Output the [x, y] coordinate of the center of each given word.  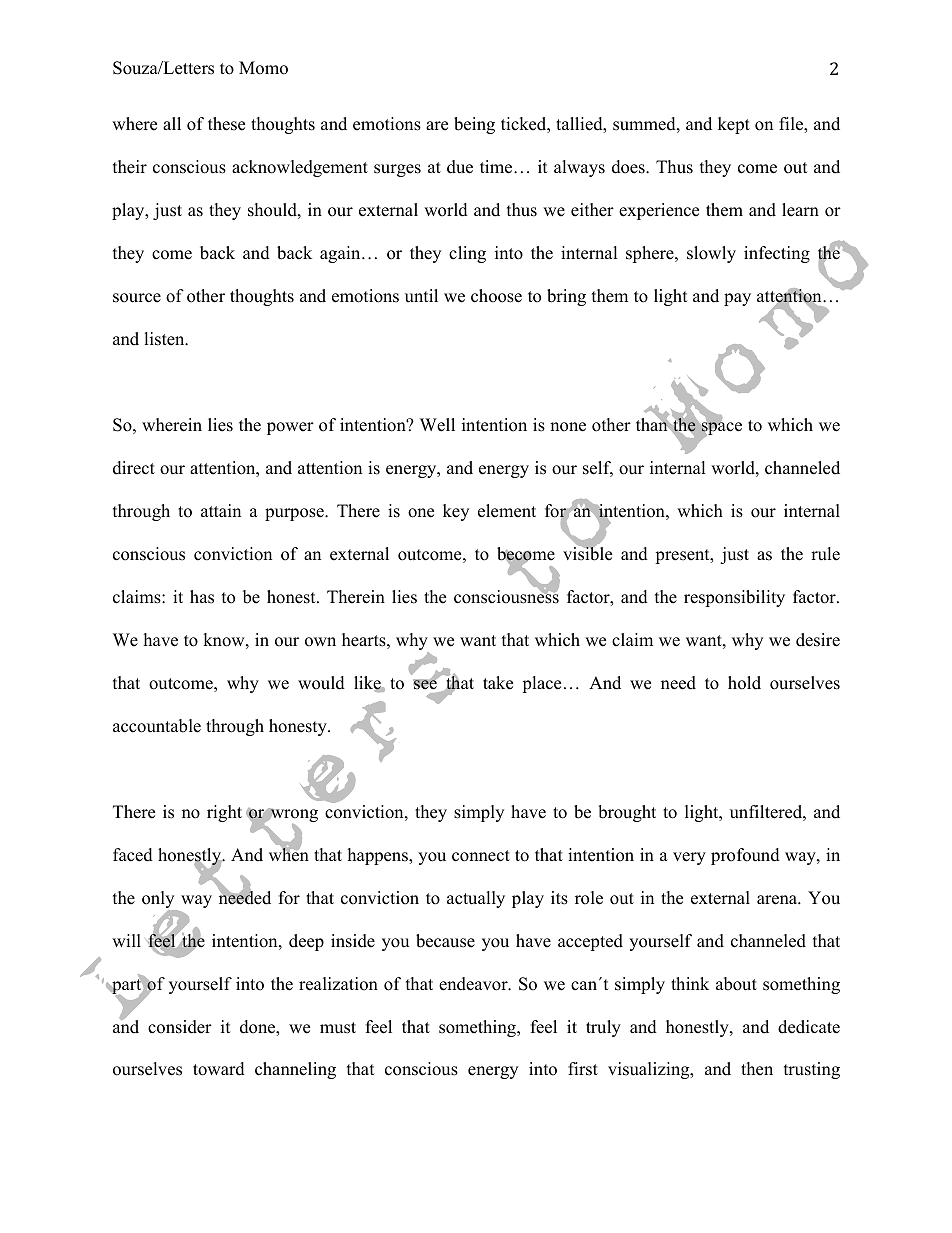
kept [734, 125]
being [474, 125]
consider [180, 1027]
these [226, 124]
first [583, 1069]
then [757, 1069]
